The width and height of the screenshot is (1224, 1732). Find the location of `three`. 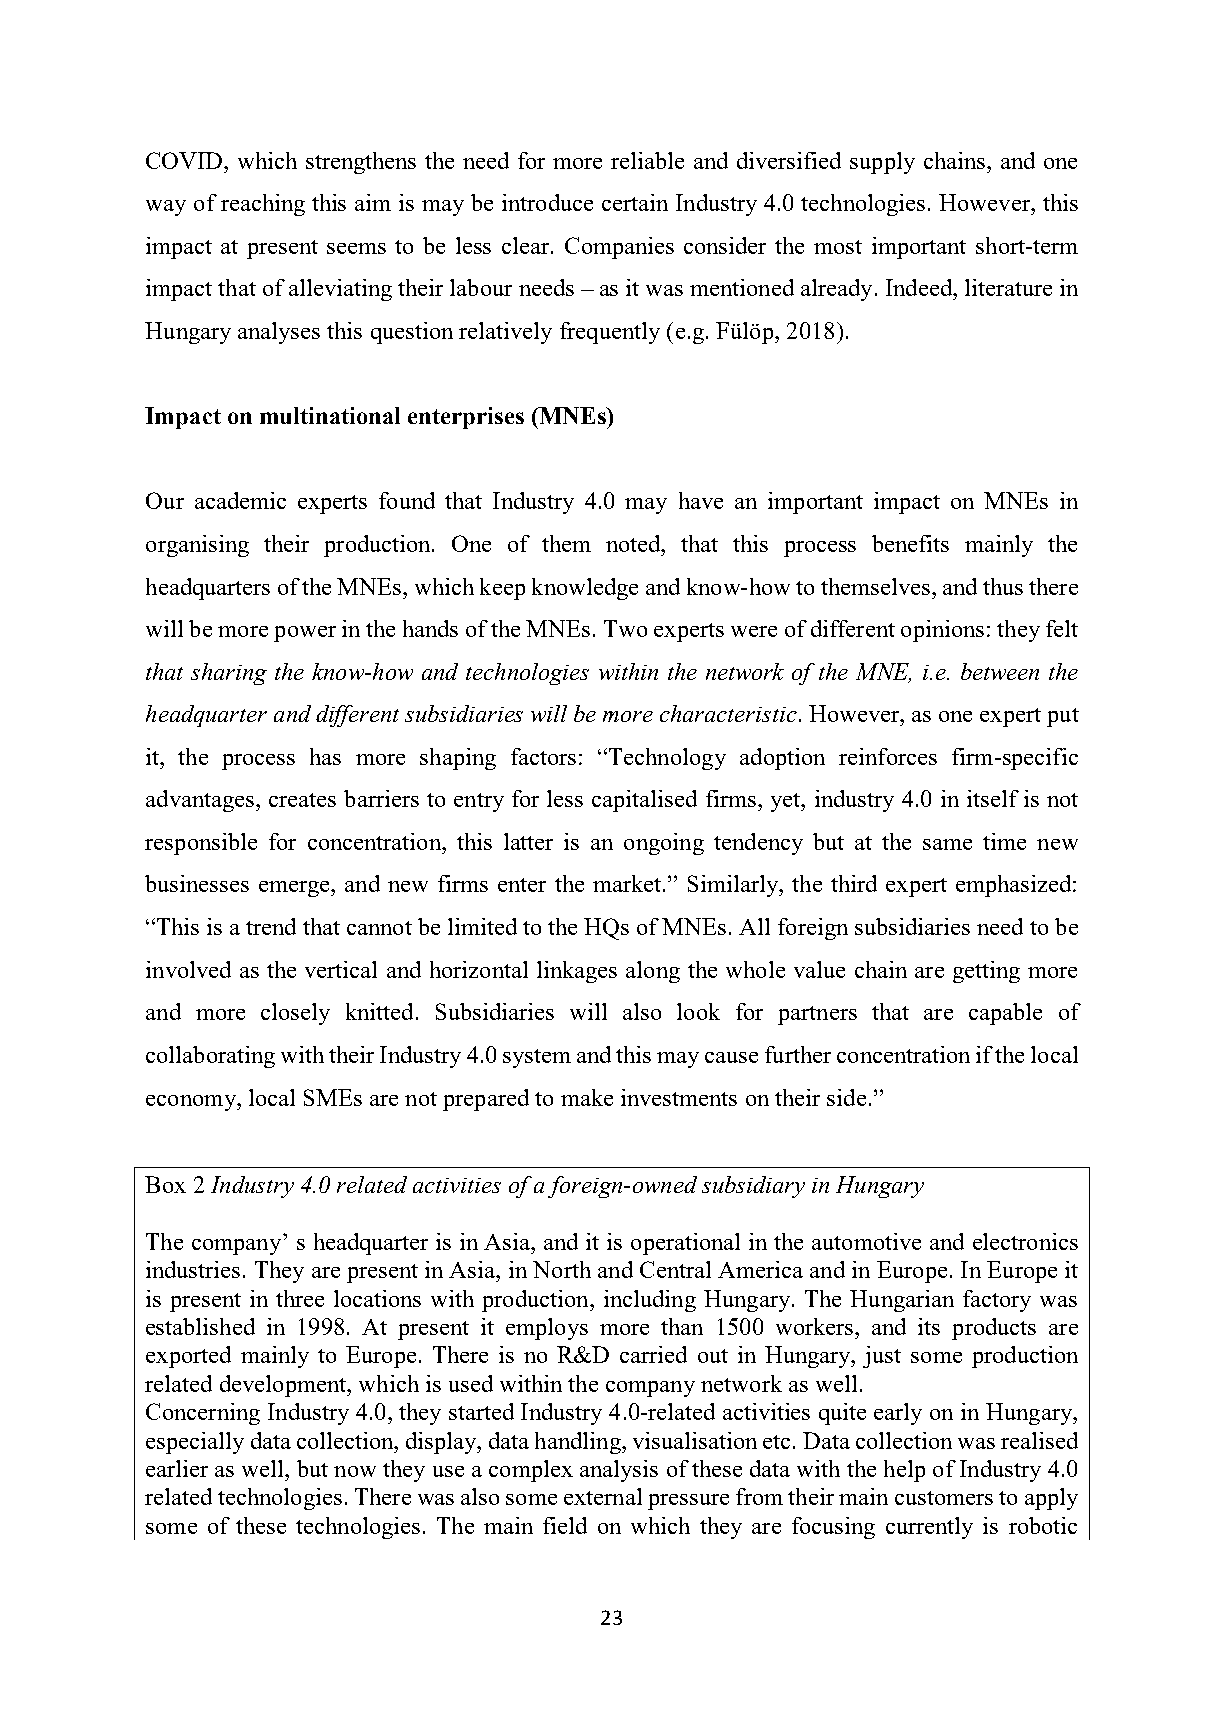

three is located at coordinates (300, 1298).
